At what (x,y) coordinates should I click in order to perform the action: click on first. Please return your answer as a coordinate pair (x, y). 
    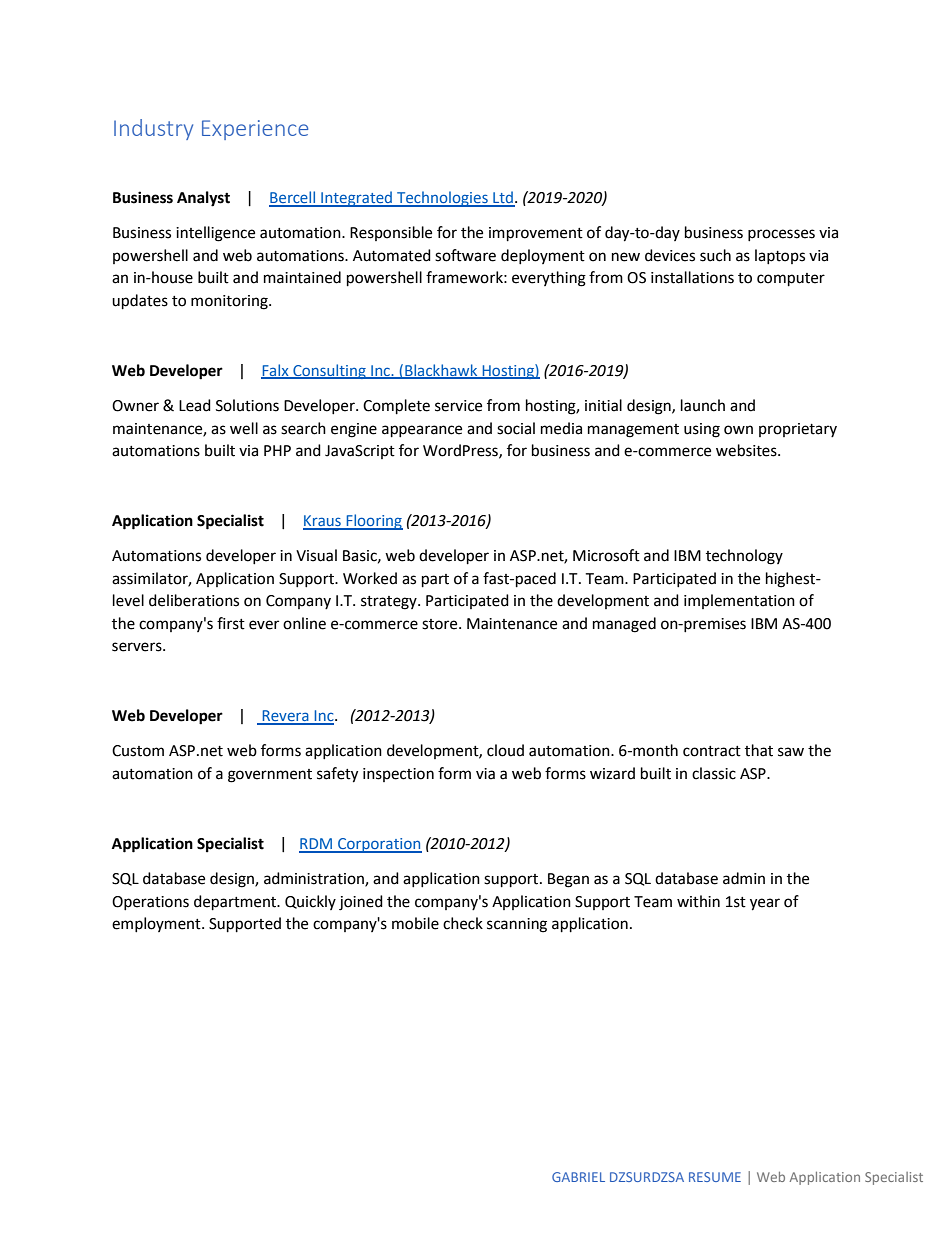
    Looking at the image, I should click on (231, 623).
